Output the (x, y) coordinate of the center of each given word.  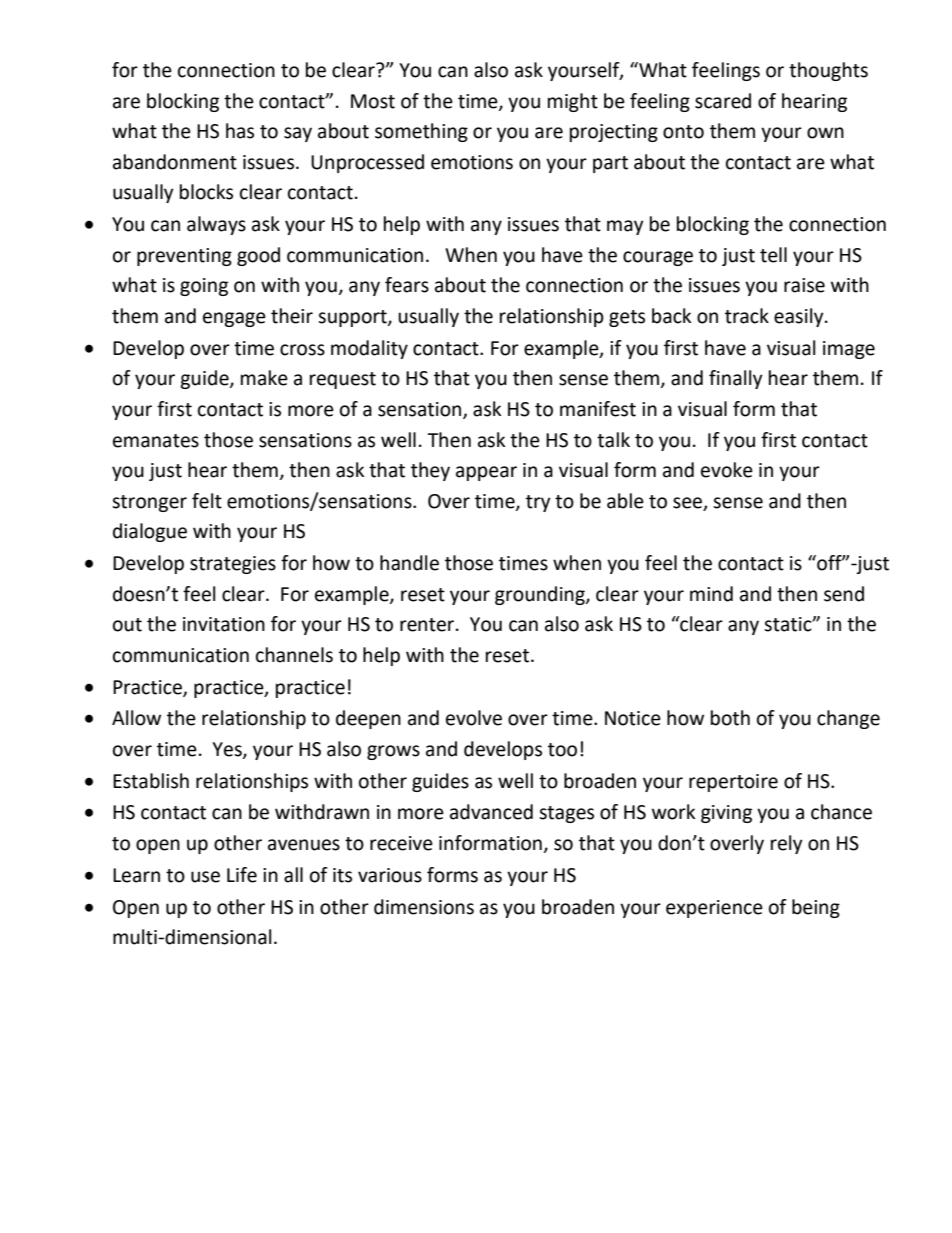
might (573, 102)
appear (486, 473)
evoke (727, 470)
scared (723, 101)
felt (207, 501)
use (205, 877)
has (240, 131)
